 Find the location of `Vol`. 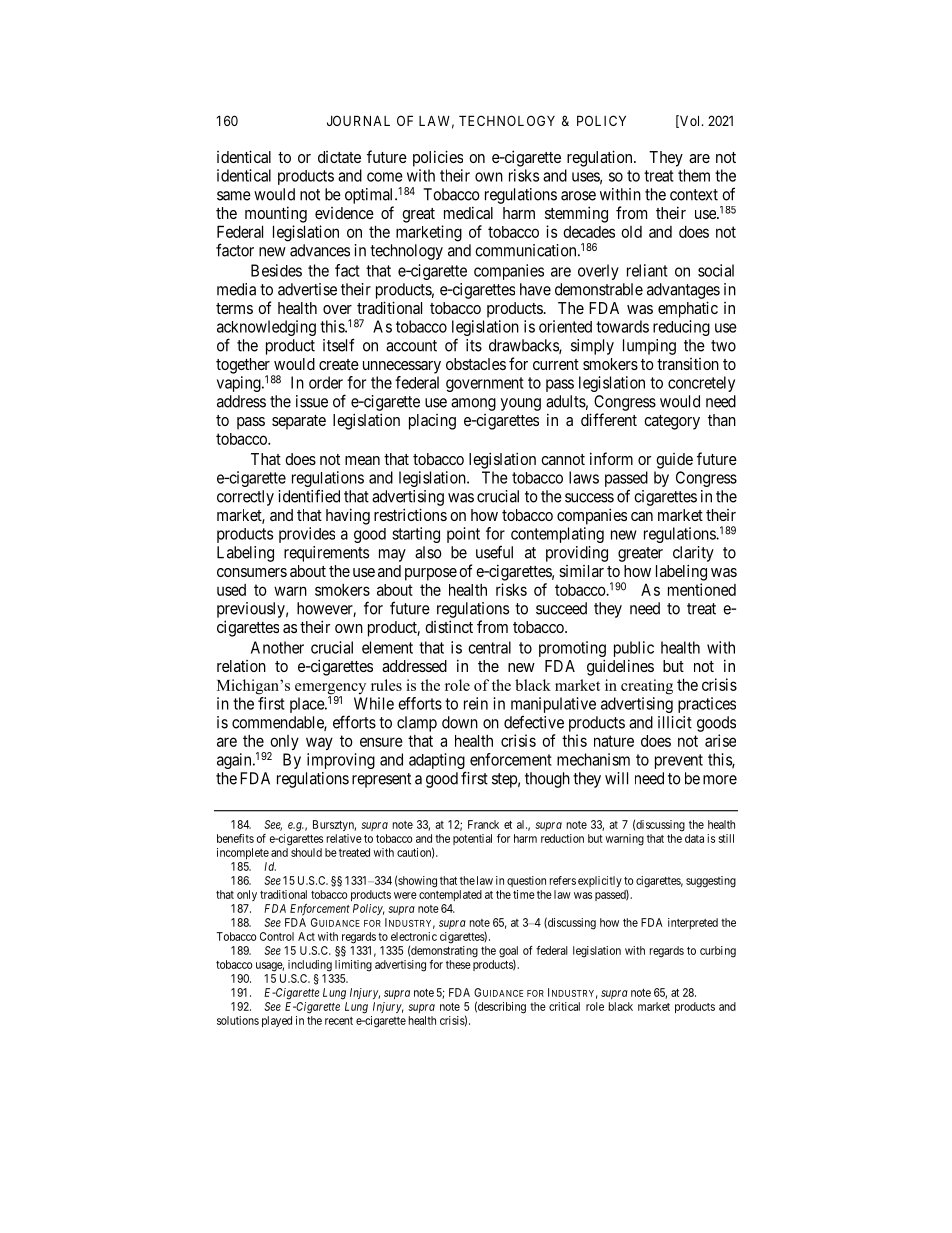

Vol is located at coordinates (690, 121).
